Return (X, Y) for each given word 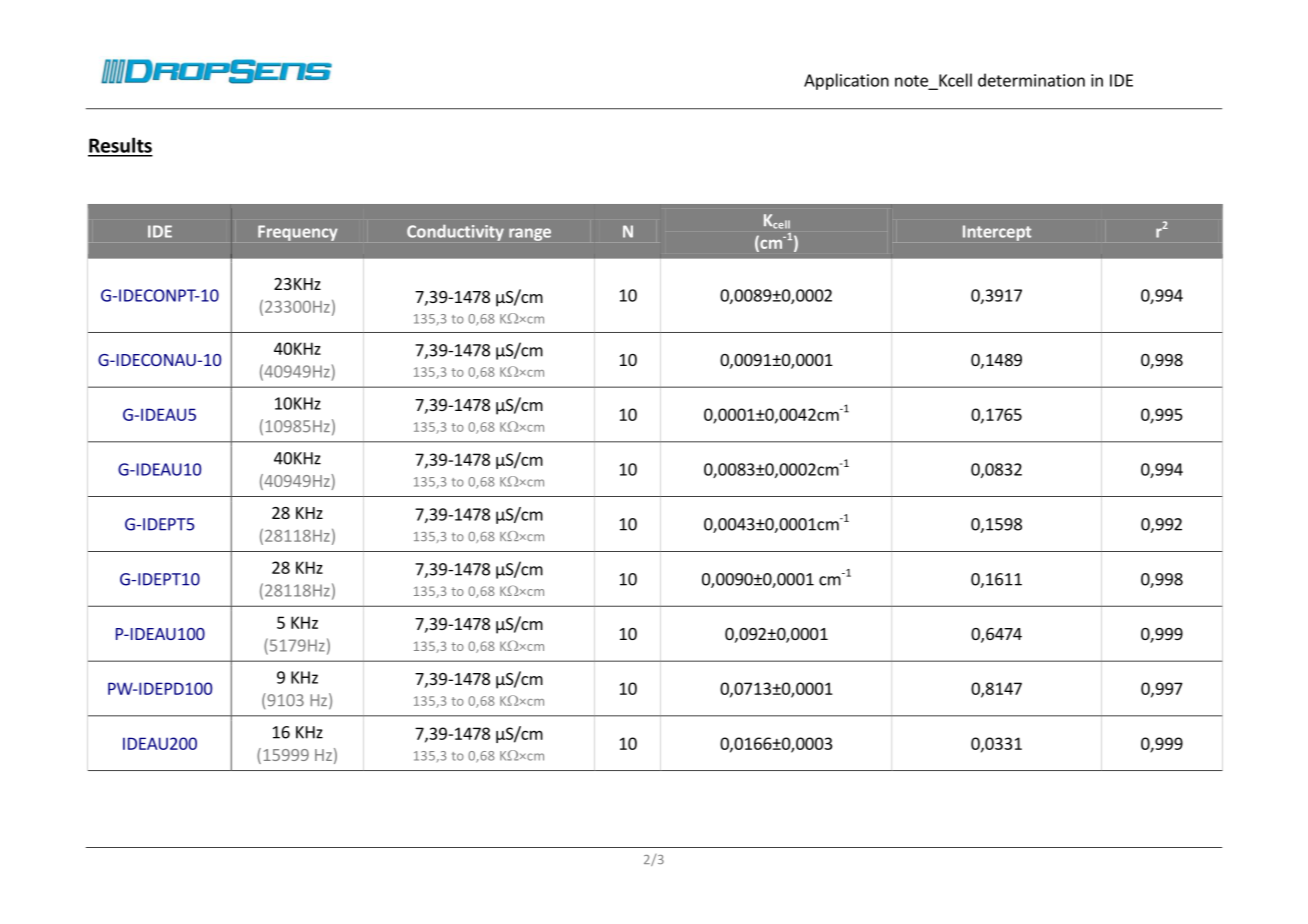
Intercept (997, 233)
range (530, 234)
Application (846, 81)
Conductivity (455, 233)
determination (1031, 80)
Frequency (298, 233)
